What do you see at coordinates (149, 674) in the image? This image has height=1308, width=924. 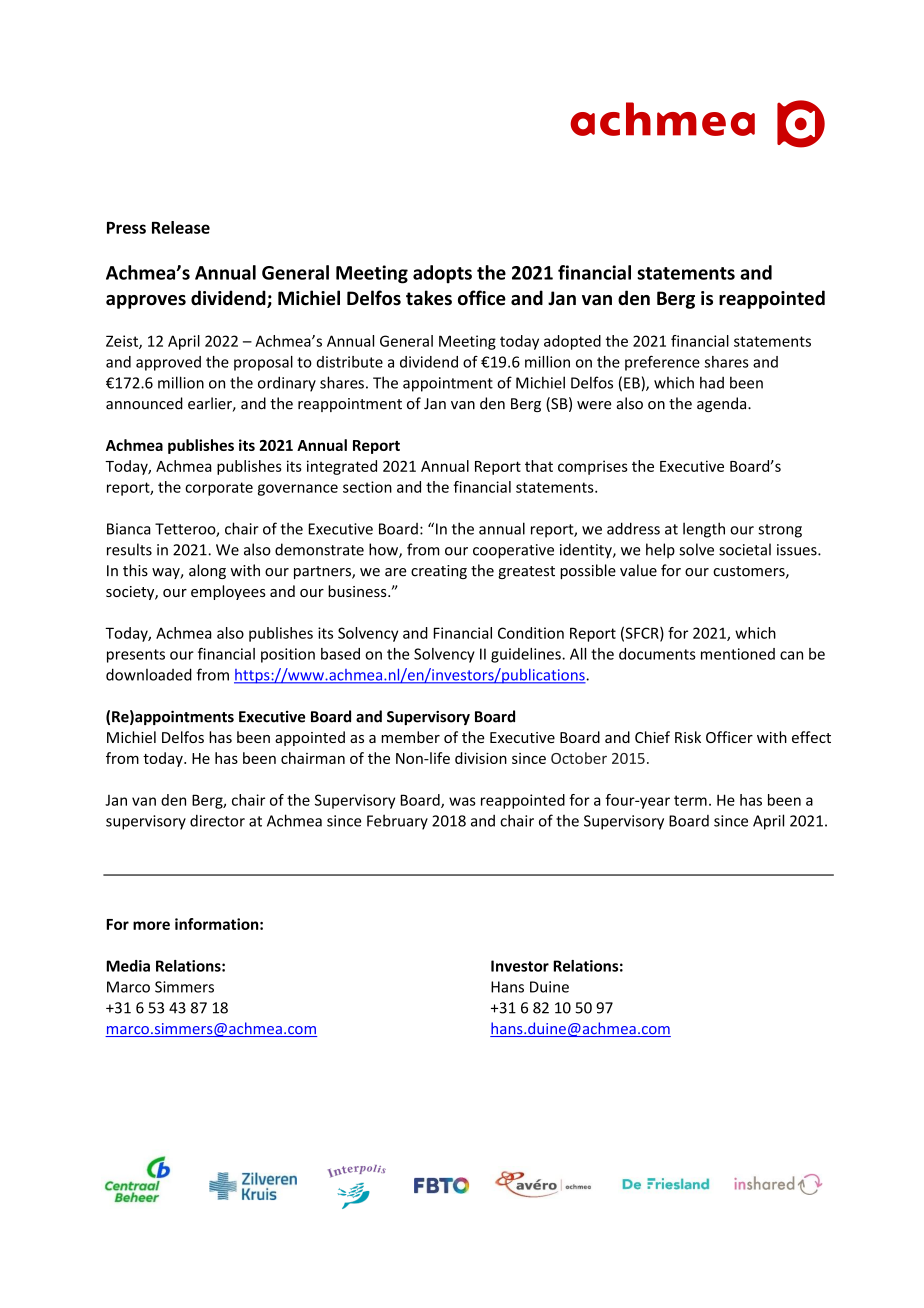 I see `downloaded` at bounding box center [149, 674].
